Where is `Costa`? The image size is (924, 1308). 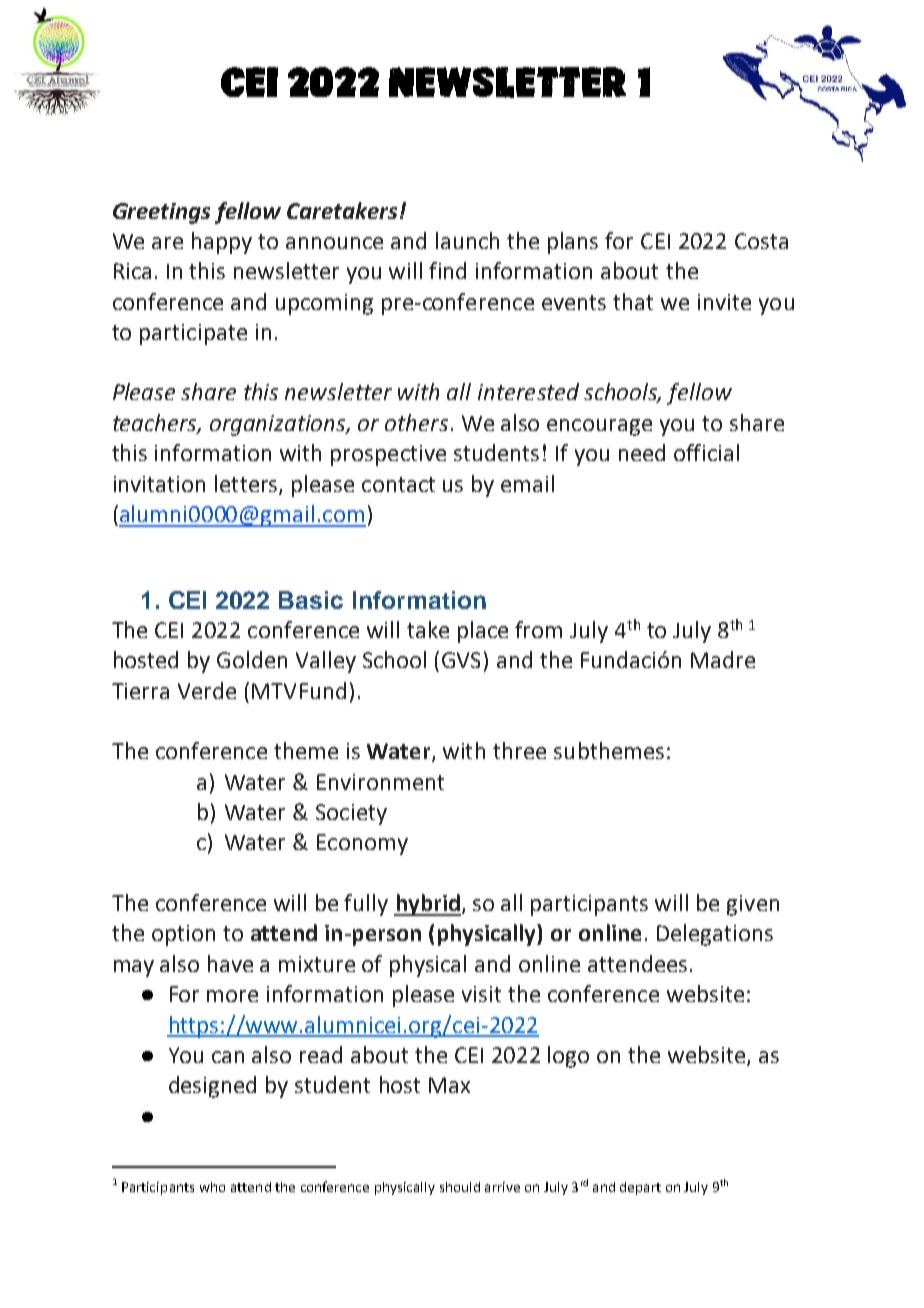 Costa is located at coordinates (761, 241).
